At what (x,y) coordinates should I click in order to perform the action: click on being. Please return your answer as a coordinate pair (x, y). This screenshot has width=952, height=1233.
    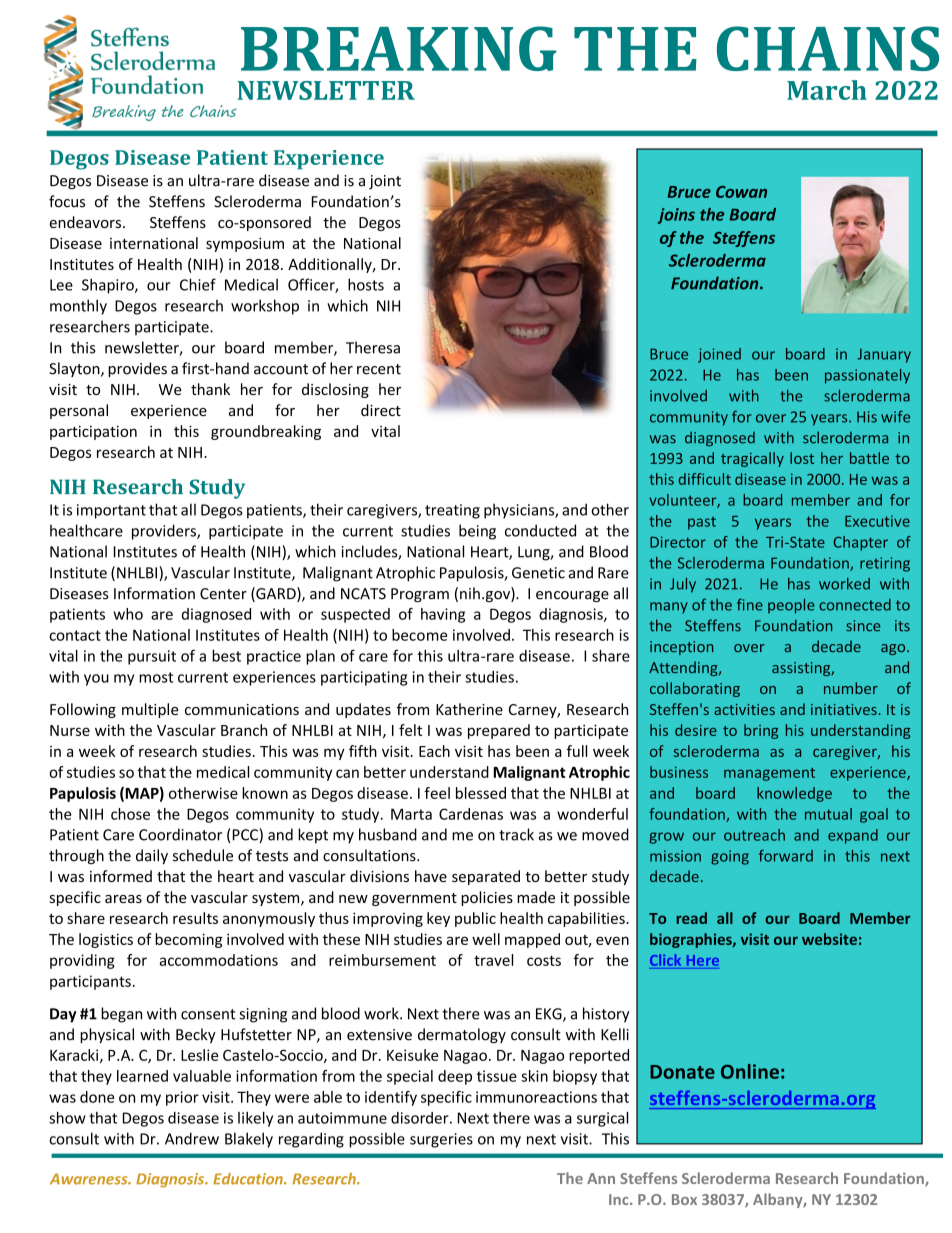
    Looking at the image, I should click on (477, 532).
